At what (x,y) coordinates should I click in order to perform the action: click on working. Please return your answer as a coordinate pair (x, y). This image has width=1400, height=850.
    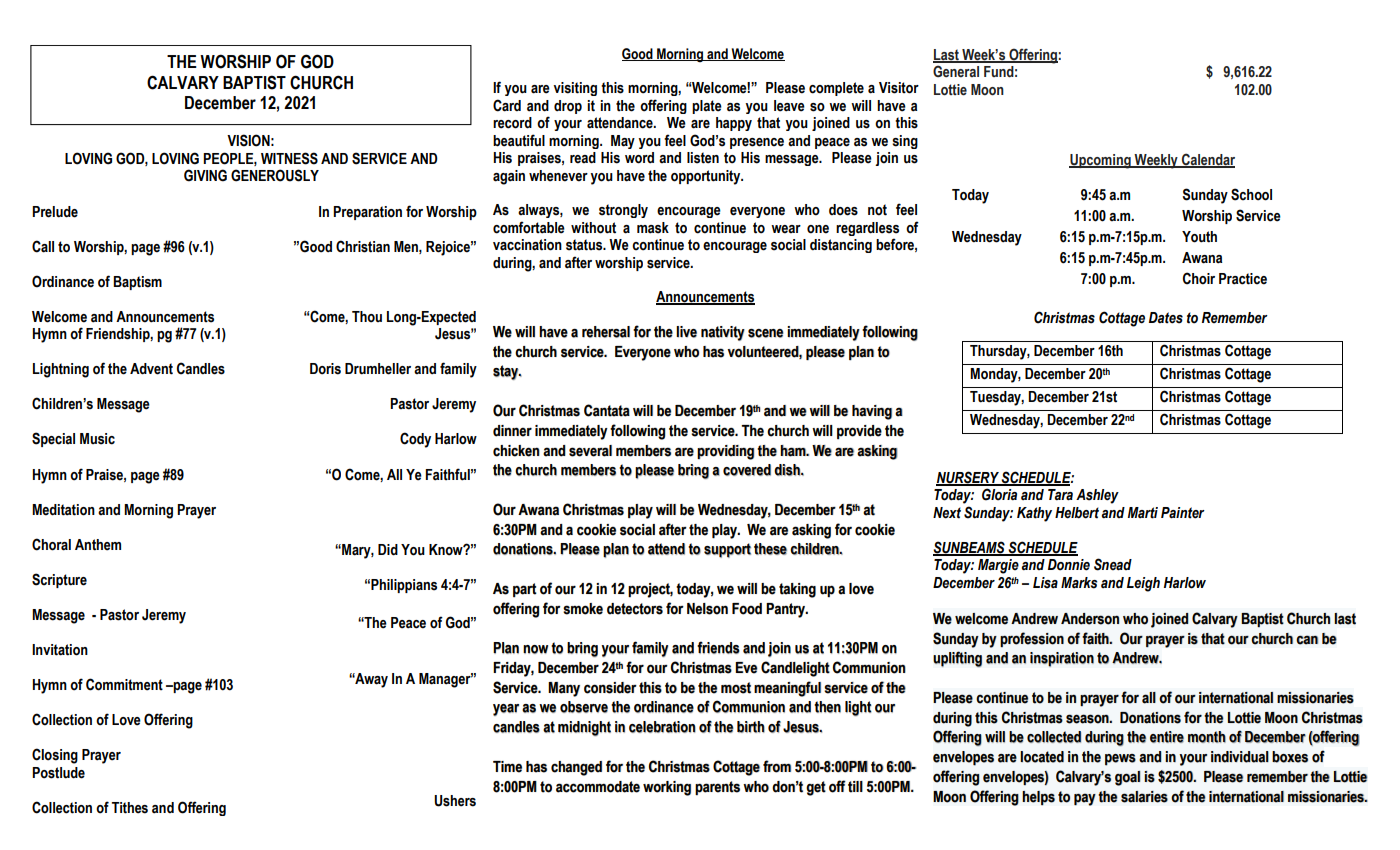
    Looking at the image, I should click on (667, 788).
